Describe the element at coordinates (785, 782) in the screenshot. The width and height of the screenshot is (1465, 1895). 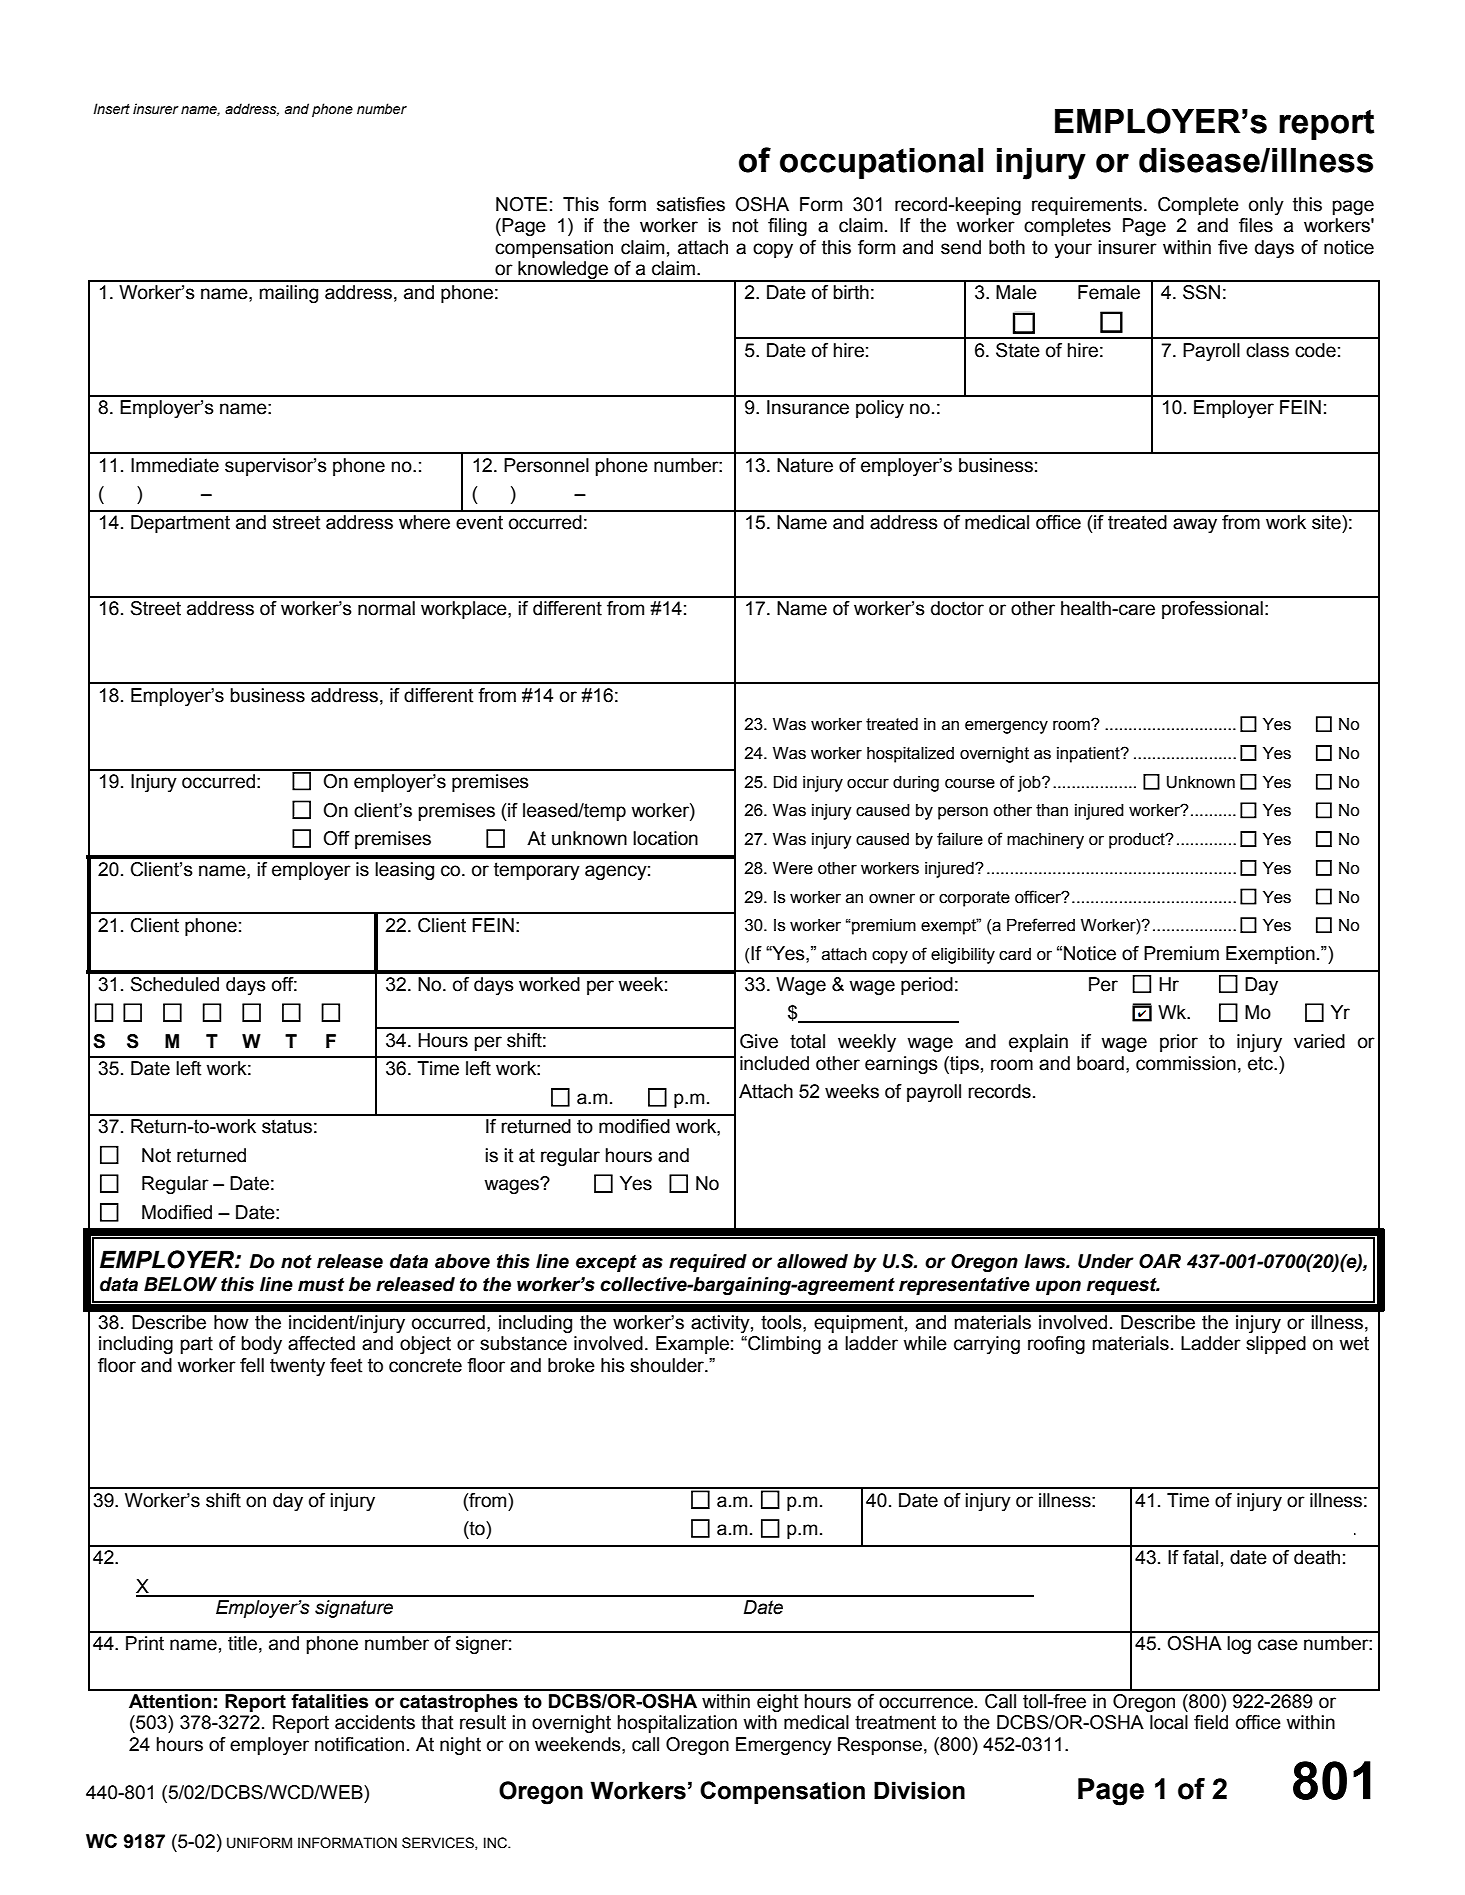
I see `Did` at that location.
